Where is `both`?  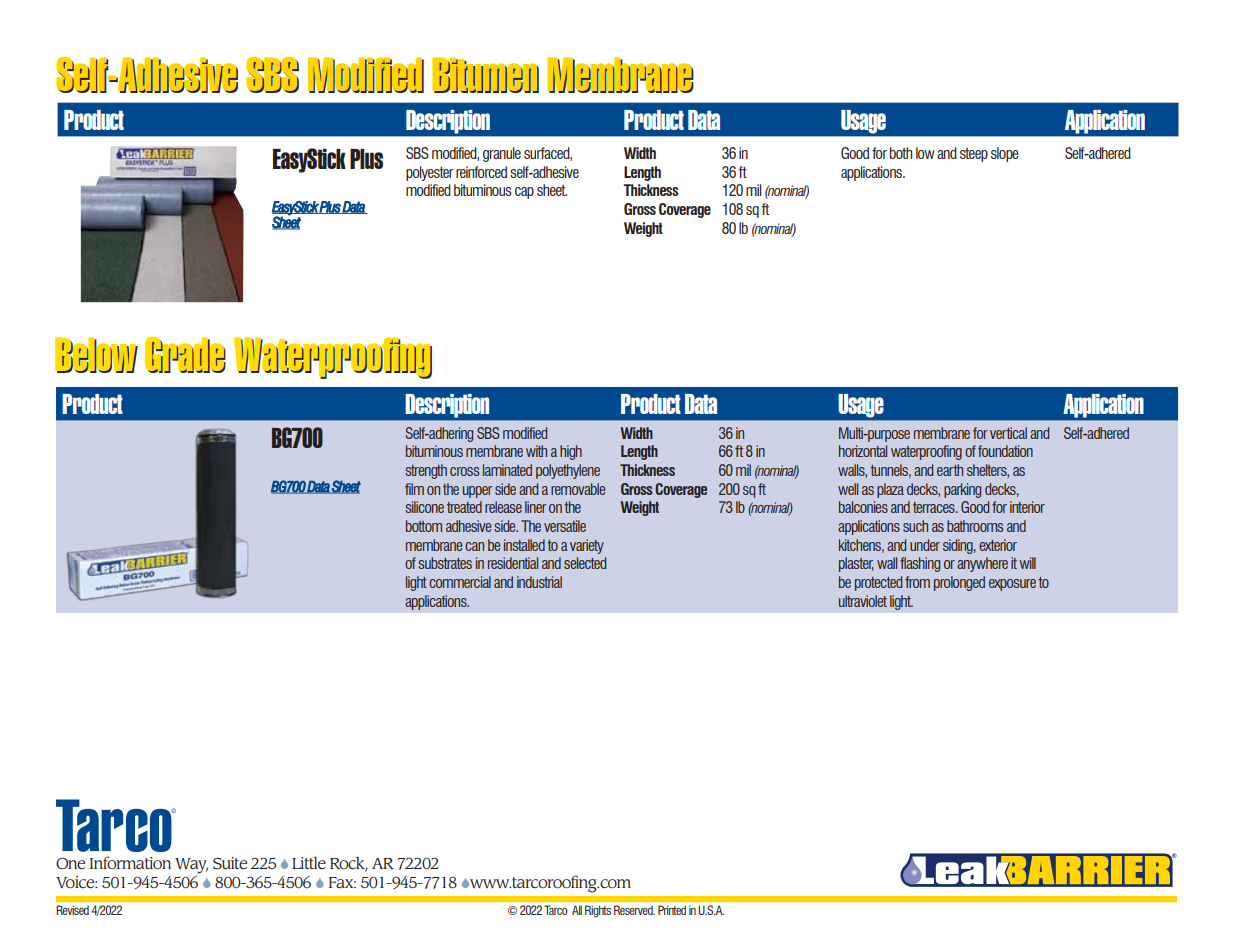
both is located at coordinates (901, 153).
